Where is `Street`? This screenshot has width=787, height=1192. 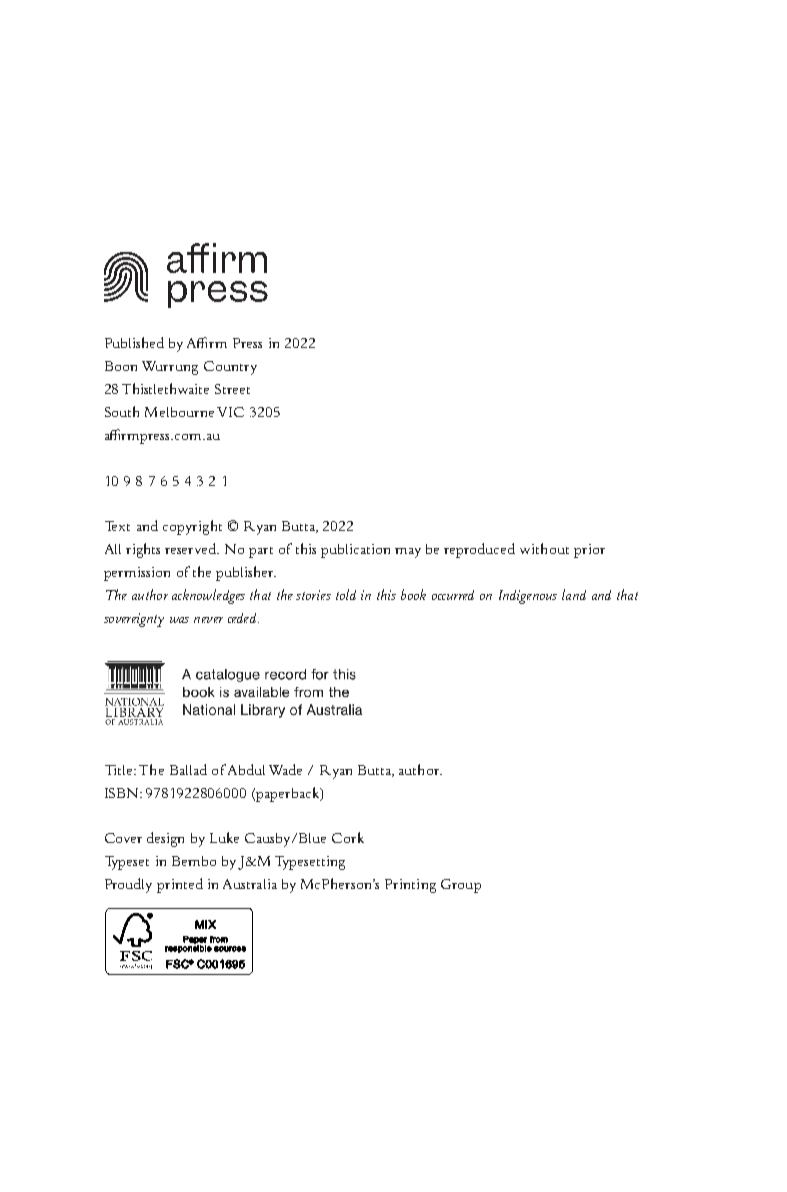 Street is located at coordinates (232, 389).
